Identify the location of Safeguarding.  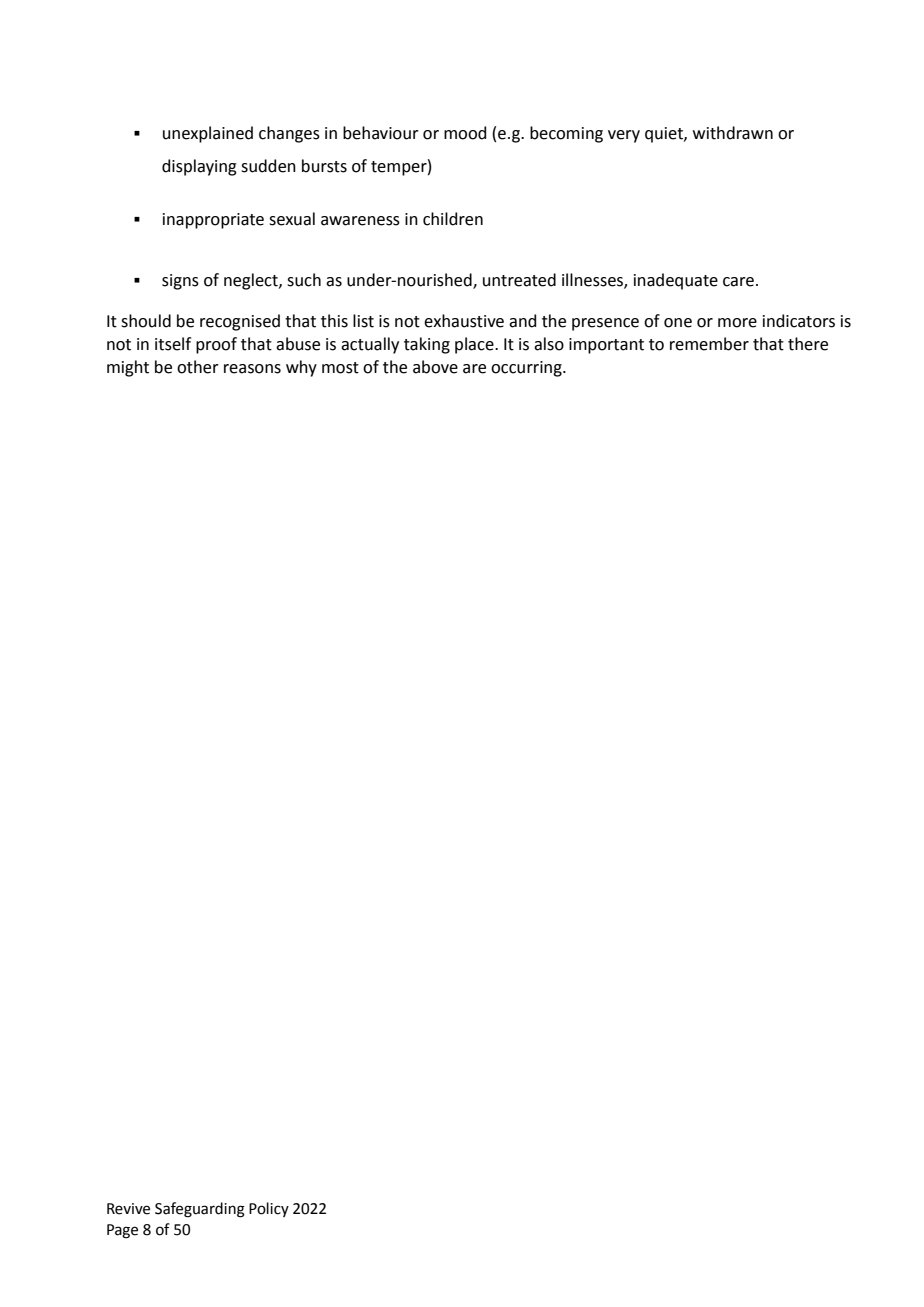
(200, 1210).
